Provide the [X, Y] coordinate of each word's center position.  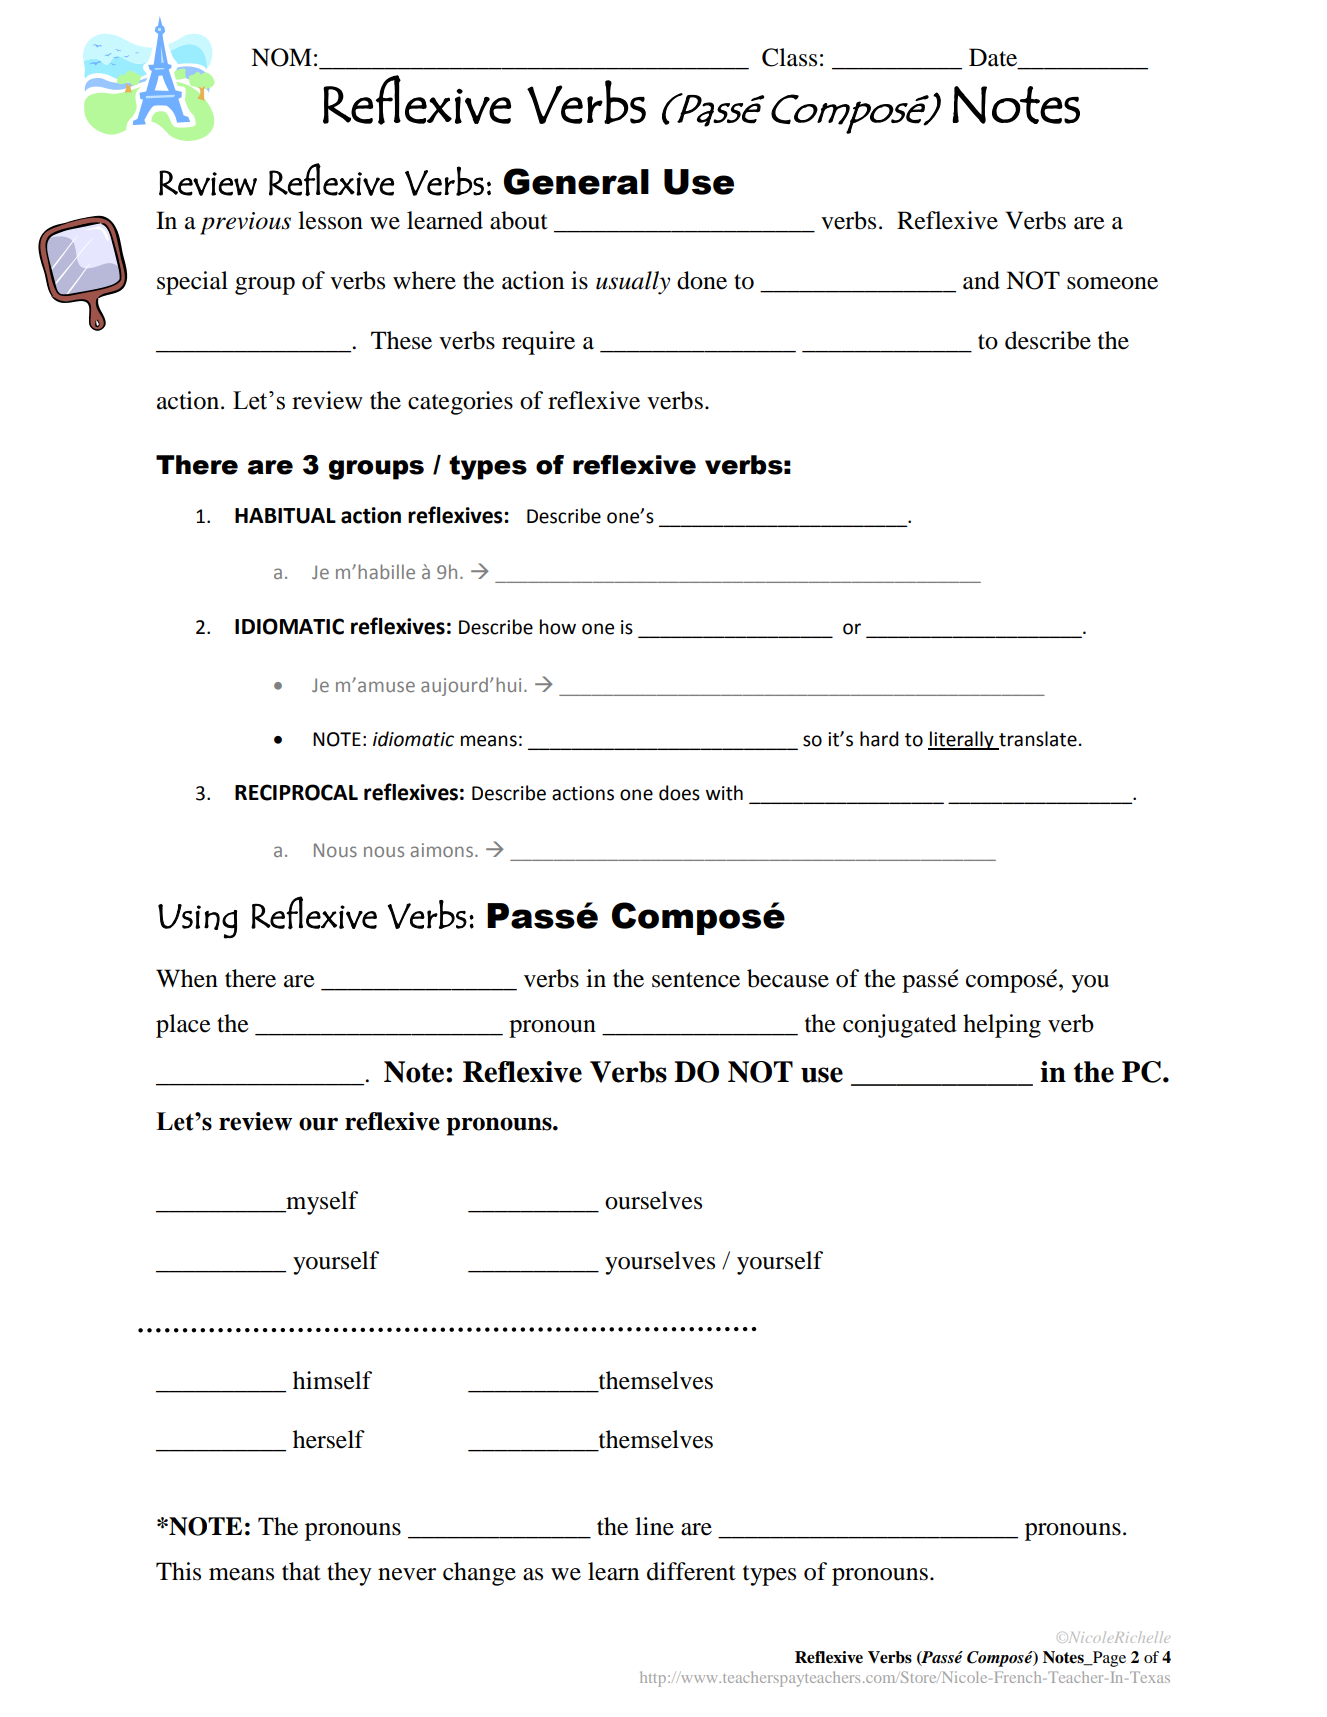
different [691, 1571]
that [301, 1571]
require [538, 343]
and [981, 280]
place [183, 1026]
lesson [330, 220]
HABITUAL [285, 516]
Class [789, 57]
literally [962, 740]
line [654, 1526]
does [679, 793]
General [576, 181]
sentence [696, 980]
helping [1002, 1026]
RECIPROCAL [296, 792]
